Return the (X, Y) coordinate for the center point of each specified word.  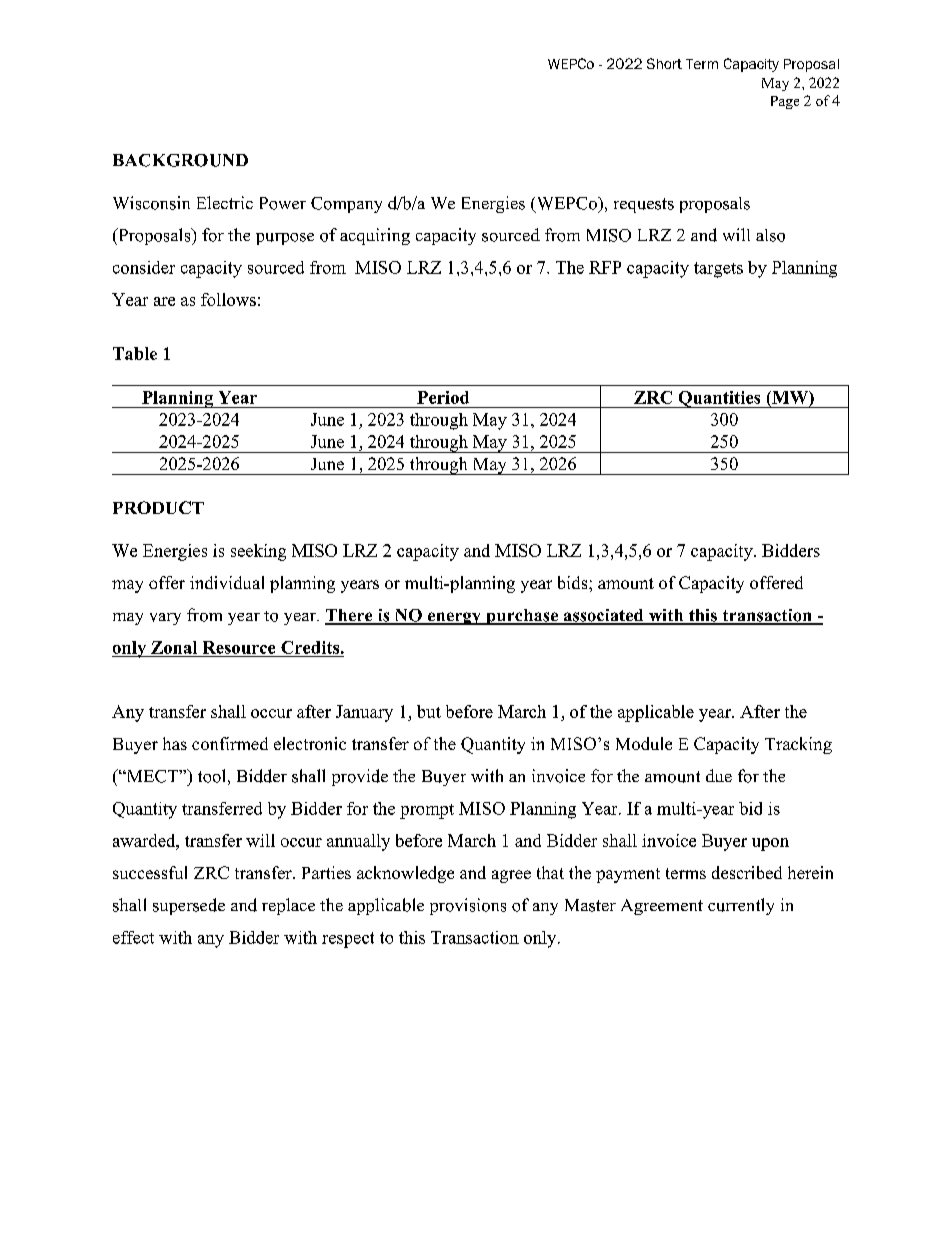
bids (574, 582)
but (429, 711)
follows (228, 299)
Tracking (798, 745)
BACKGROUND (180, 160)
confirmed (230, 743)
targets (718, 270)
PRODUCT (158, 507)
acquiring (375, 236)
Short (664, 63)
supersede (189, 906)
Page (785, 102)
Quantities (719, 399)
